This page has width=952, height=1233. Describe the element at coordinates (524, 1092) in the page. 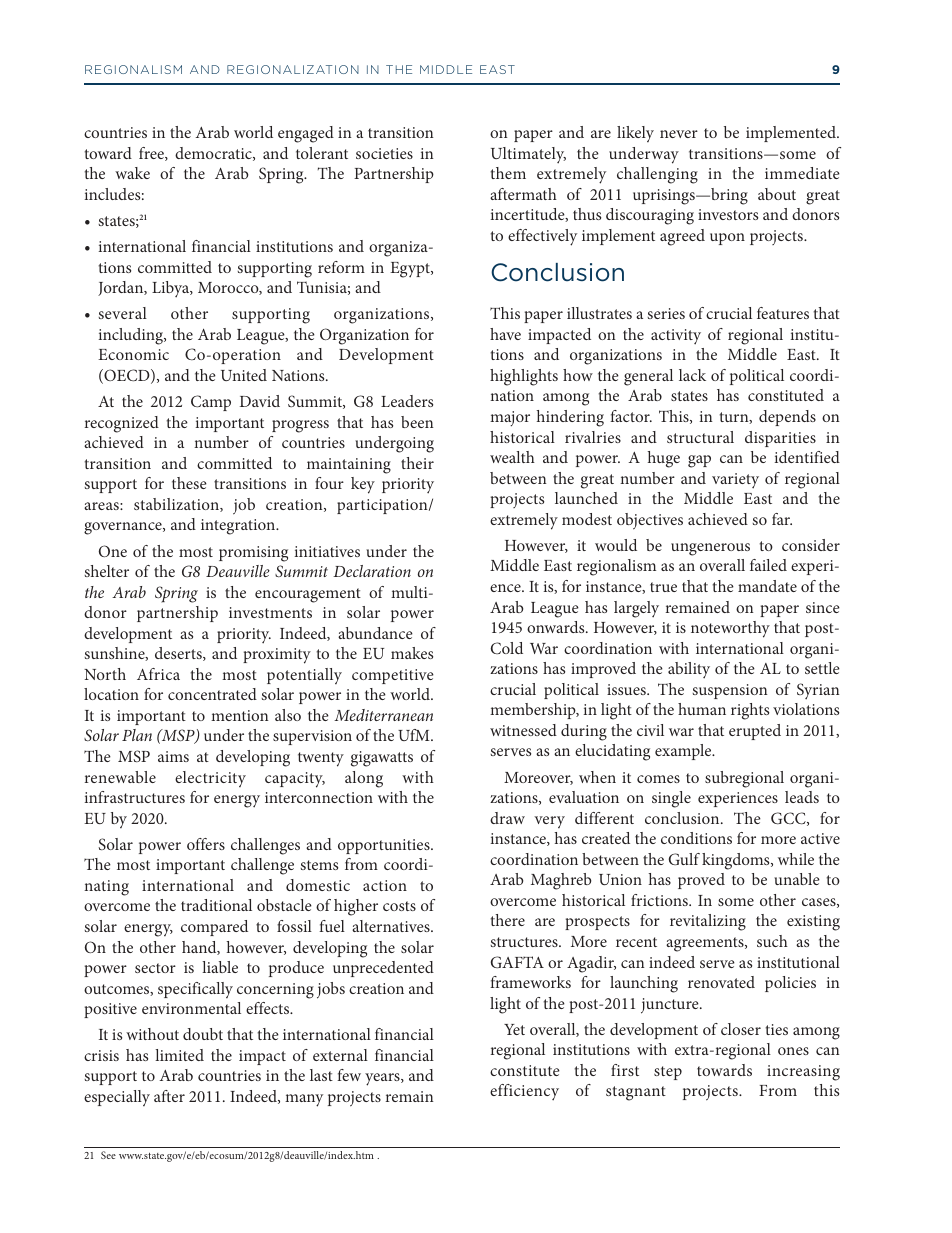

I see `efficiency` at that location.
